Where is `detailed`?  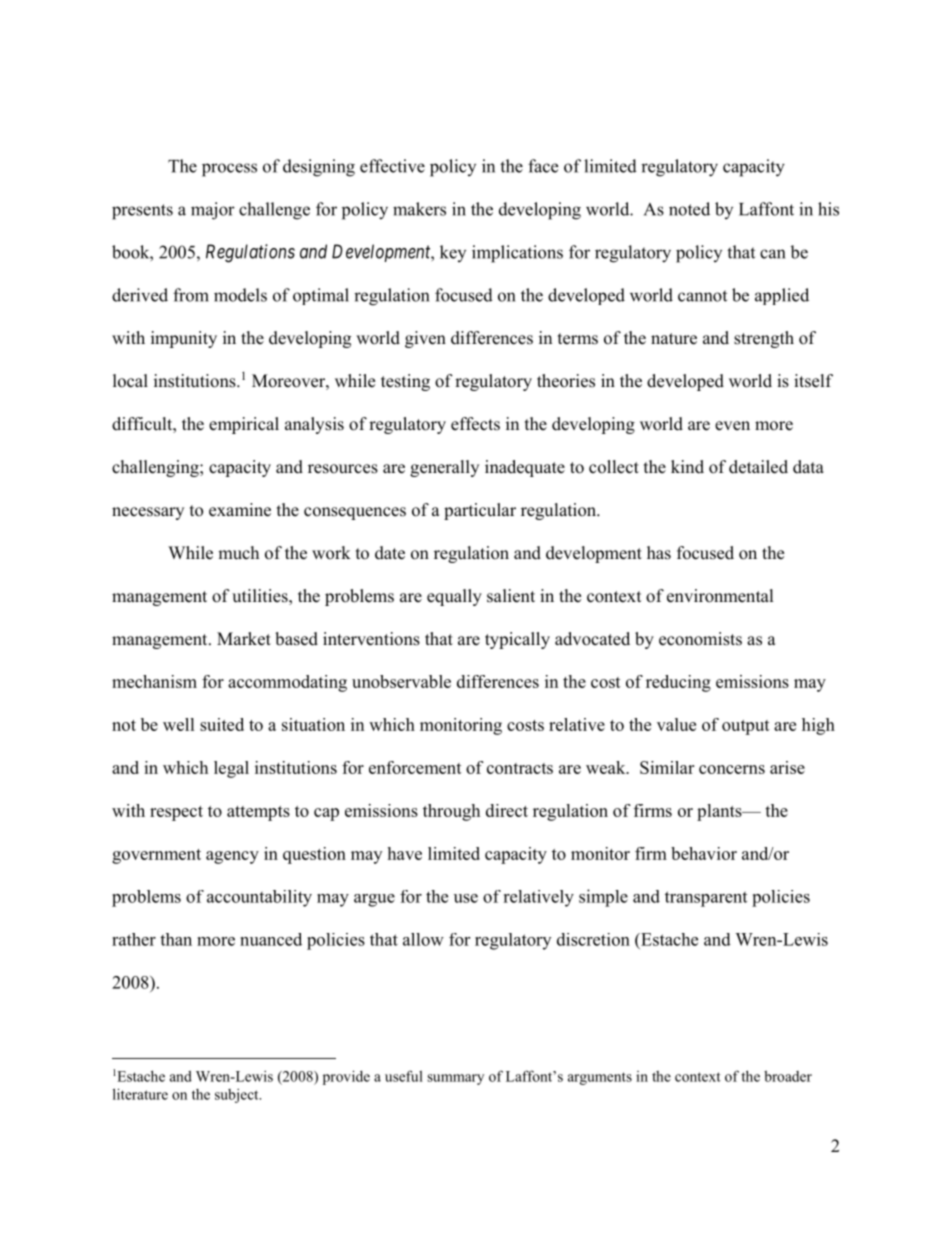
detailed is located at coordinates (758, 467).
